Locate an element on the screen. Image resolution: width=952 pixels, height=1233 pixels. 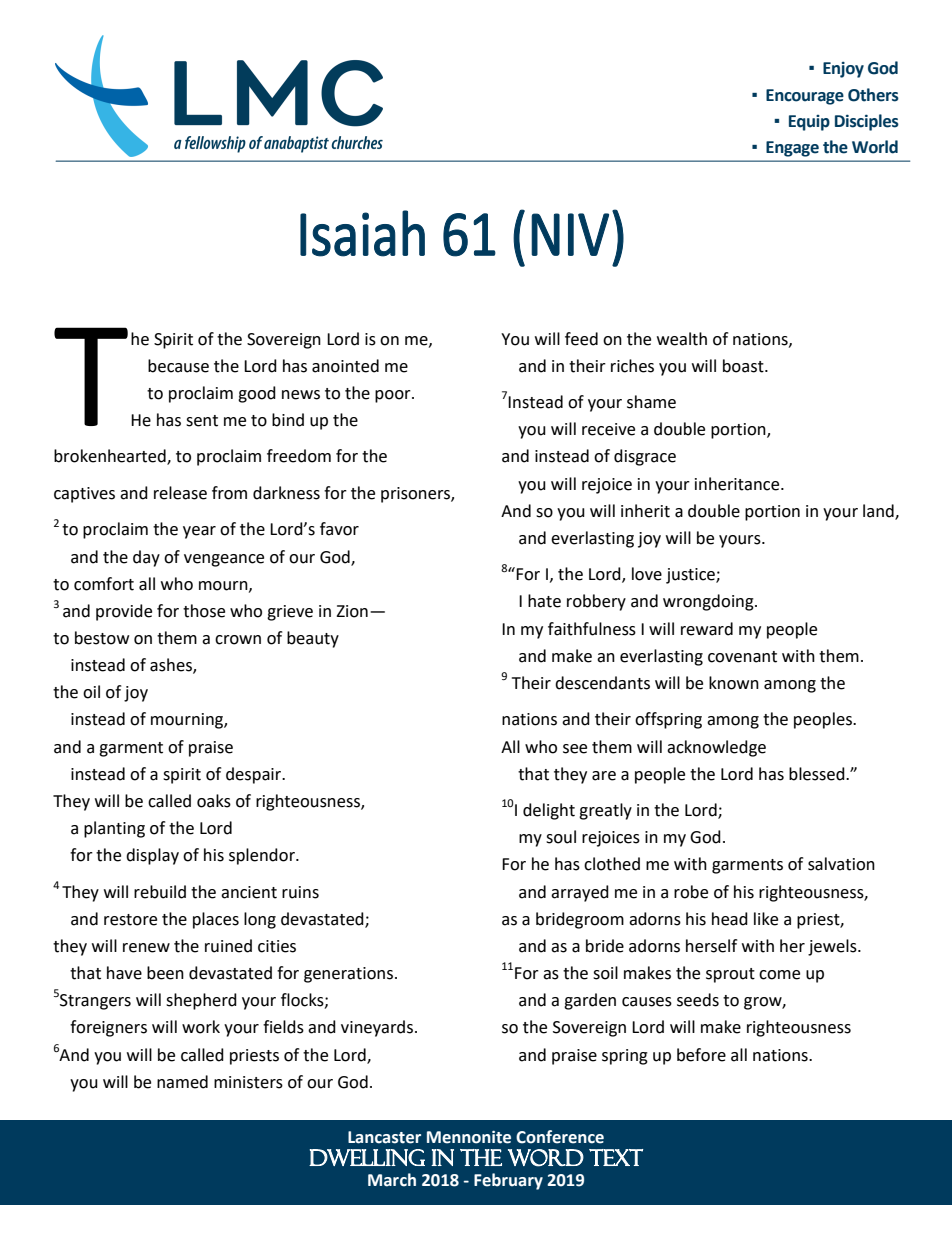
poor is located at coordinates (394, 396).
